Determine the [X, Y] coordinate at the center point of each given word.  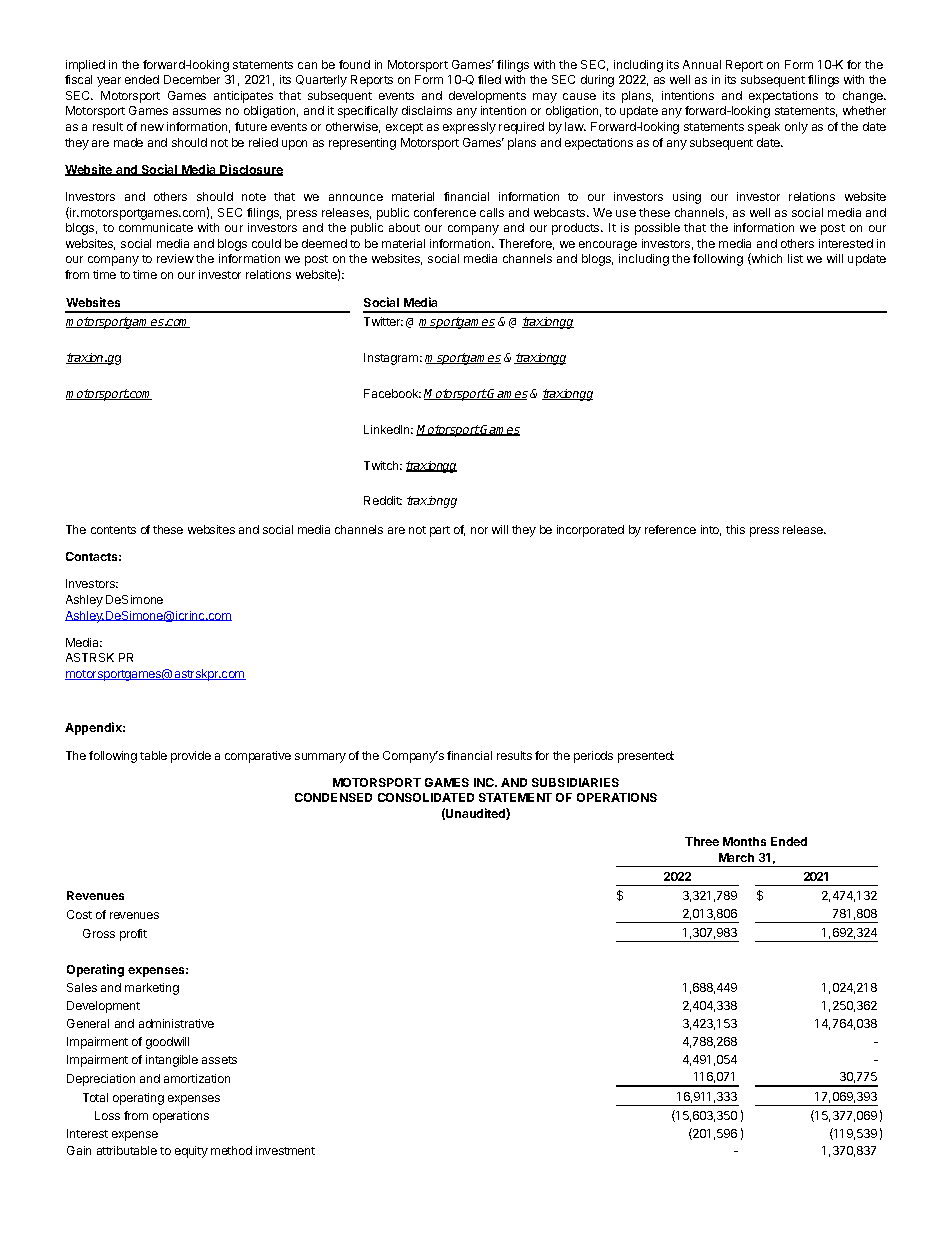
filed [489, 79]
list [795, 258]
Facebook [392, 393]
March [736, 857]
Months [744, 841]
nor [479, 530]
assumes [197, 111]
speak [764, 128]
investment [285, 1150]
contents [113, 530]
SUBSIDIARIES [575, 782]
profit [133, 935]
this [735, 529]
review [175, 258]
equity [191, 1152]
